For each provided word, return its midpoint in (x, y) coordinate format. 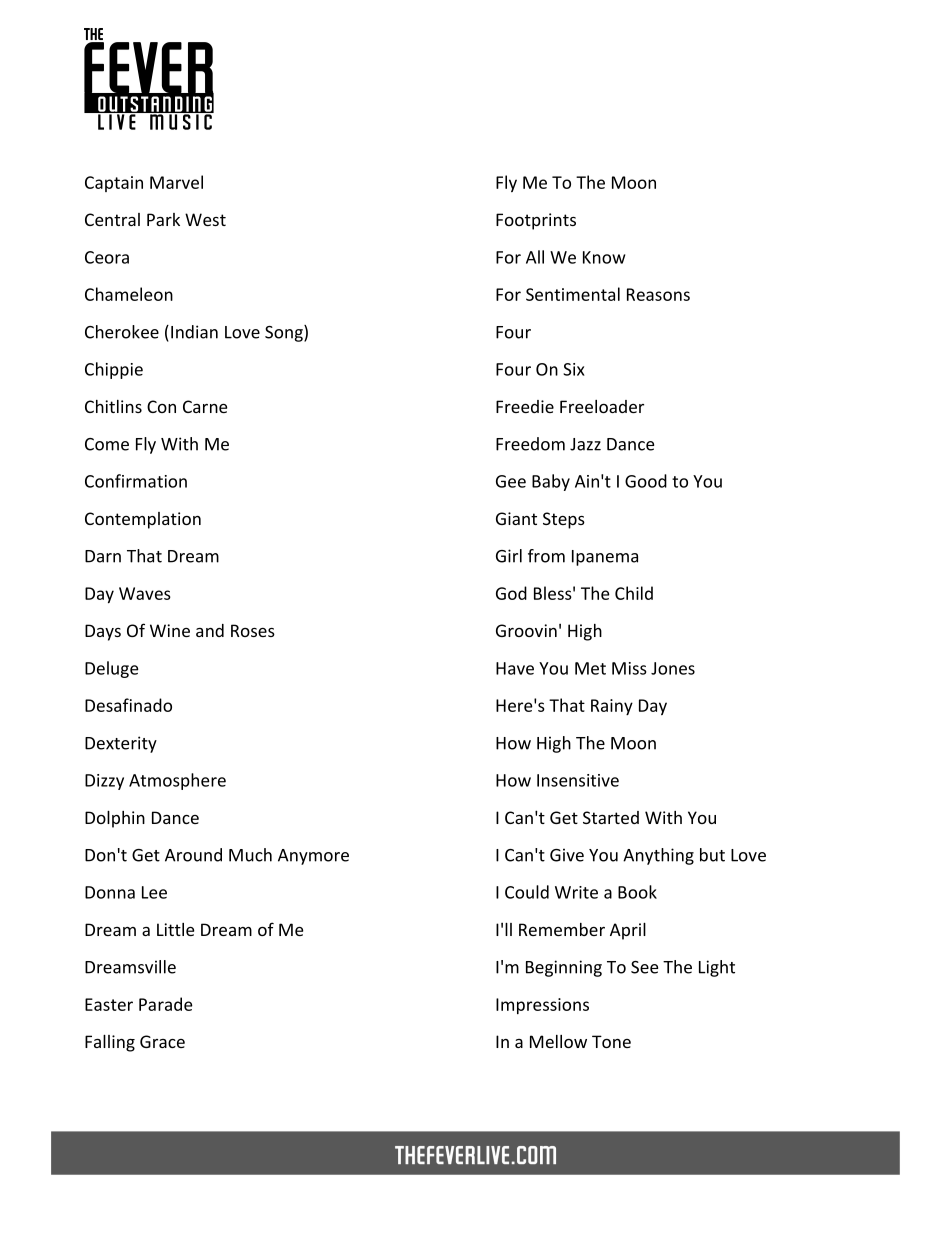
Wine (170, 630)
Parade (166, 1004)
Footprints (536, 221)
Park (163, 219)
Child (634, 593)
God (511, 593)
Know (604, 257)
